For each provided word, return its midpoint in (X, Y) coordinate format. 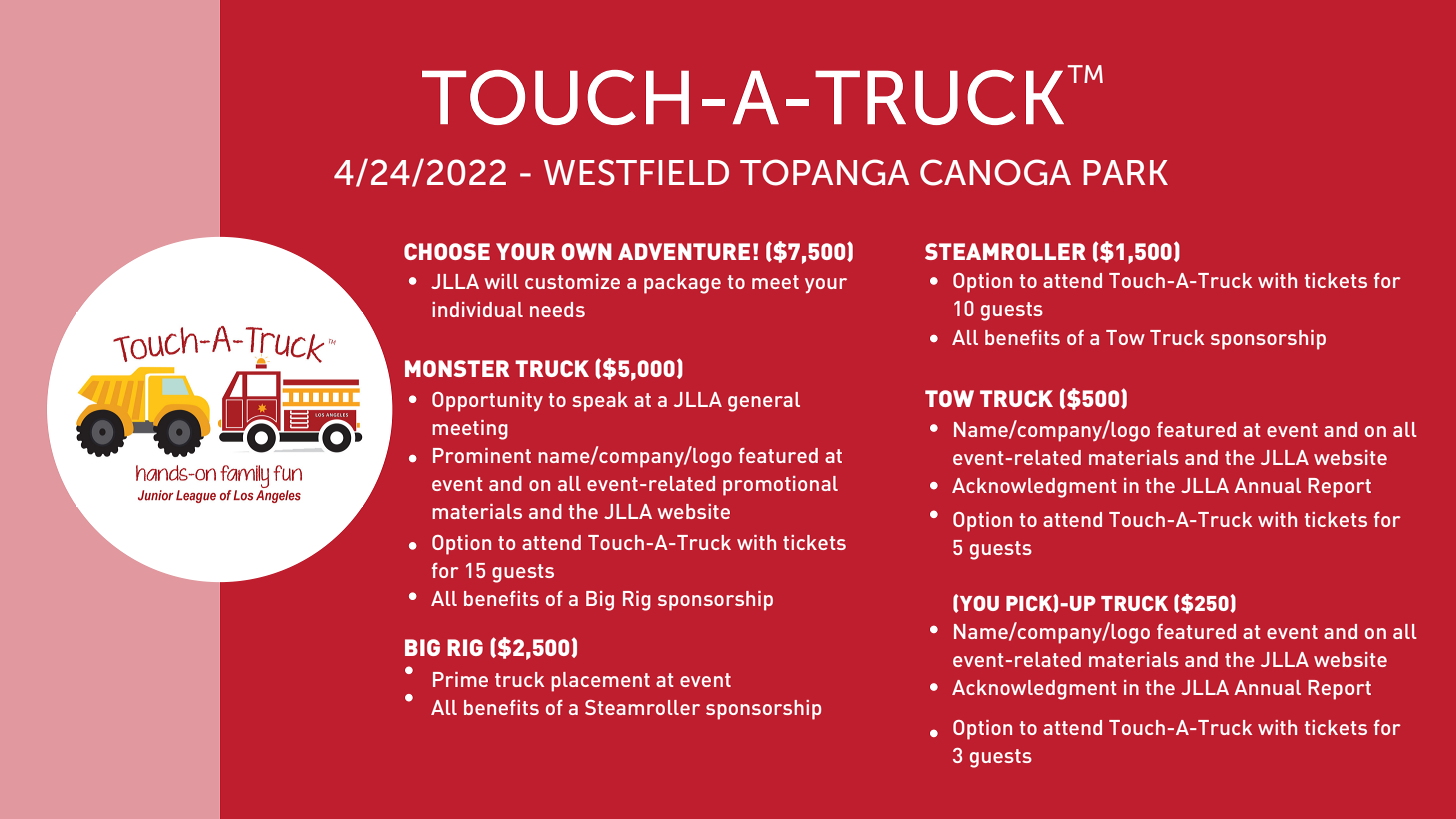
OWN (587, 251)
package (682, 284)
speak (600, 402)
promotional (780, 486)
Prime (460, 679)
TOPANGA (824, 172)
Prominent (482, 455)
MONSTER (457, 368)
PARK (1125, 172)
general (764, 402)
